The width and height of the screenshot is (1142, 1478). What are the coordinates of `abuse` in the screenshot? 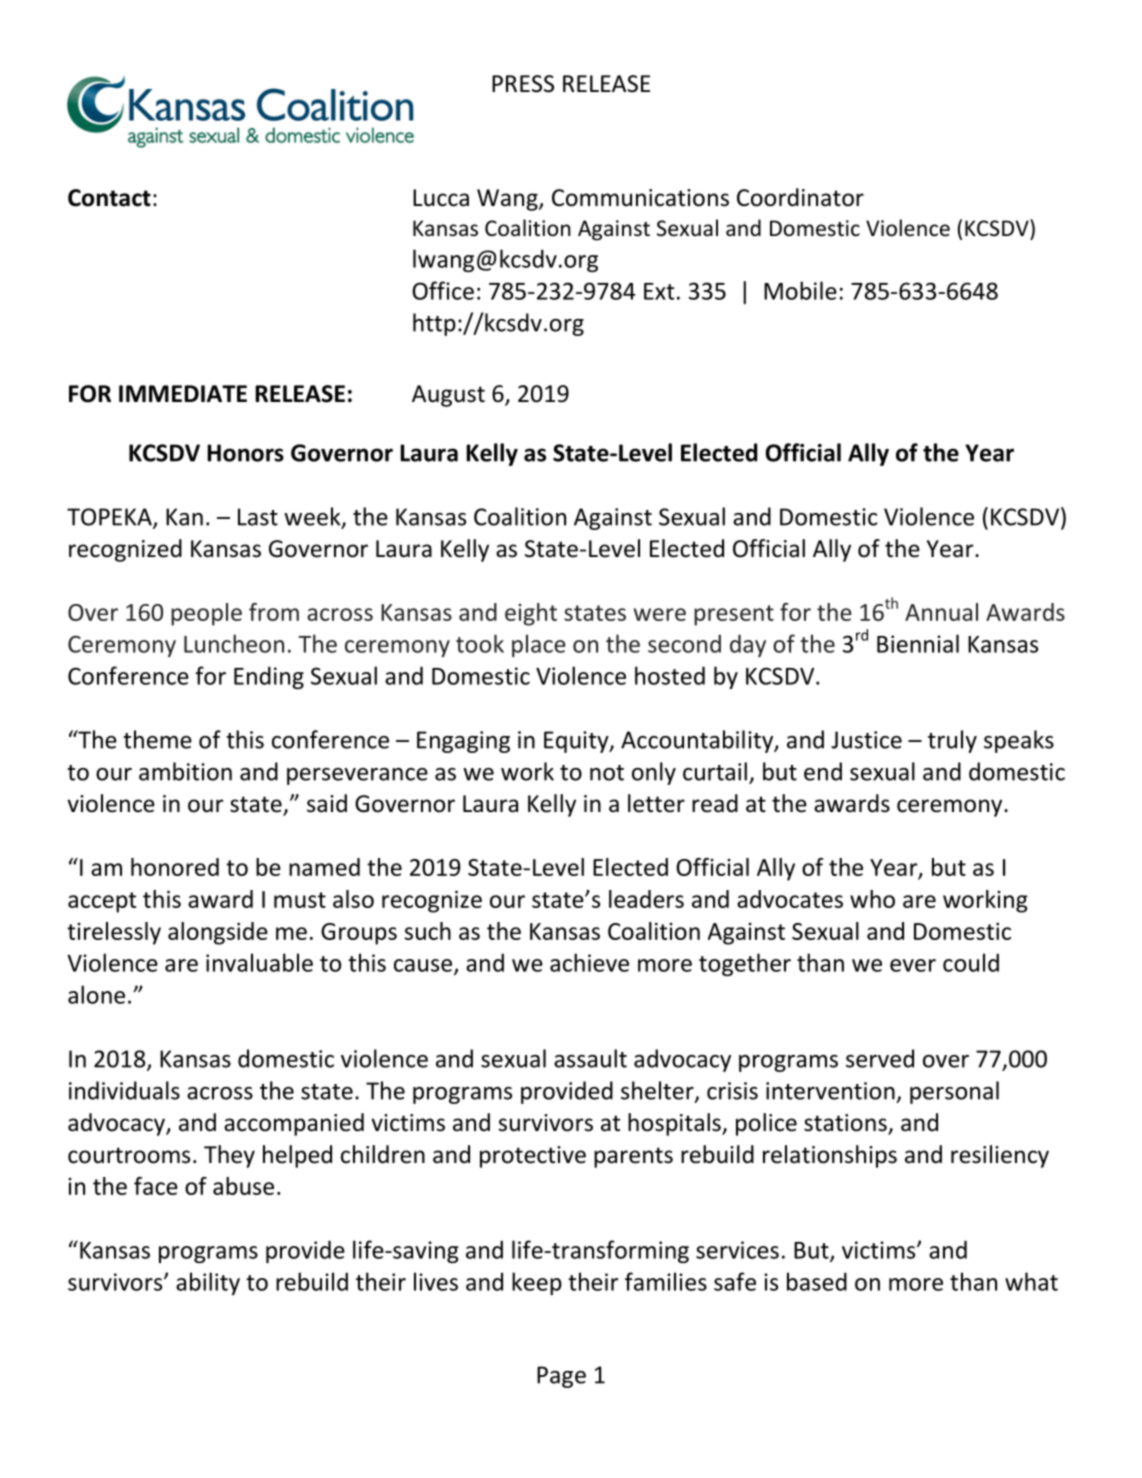 It's located at (243, 1186).
